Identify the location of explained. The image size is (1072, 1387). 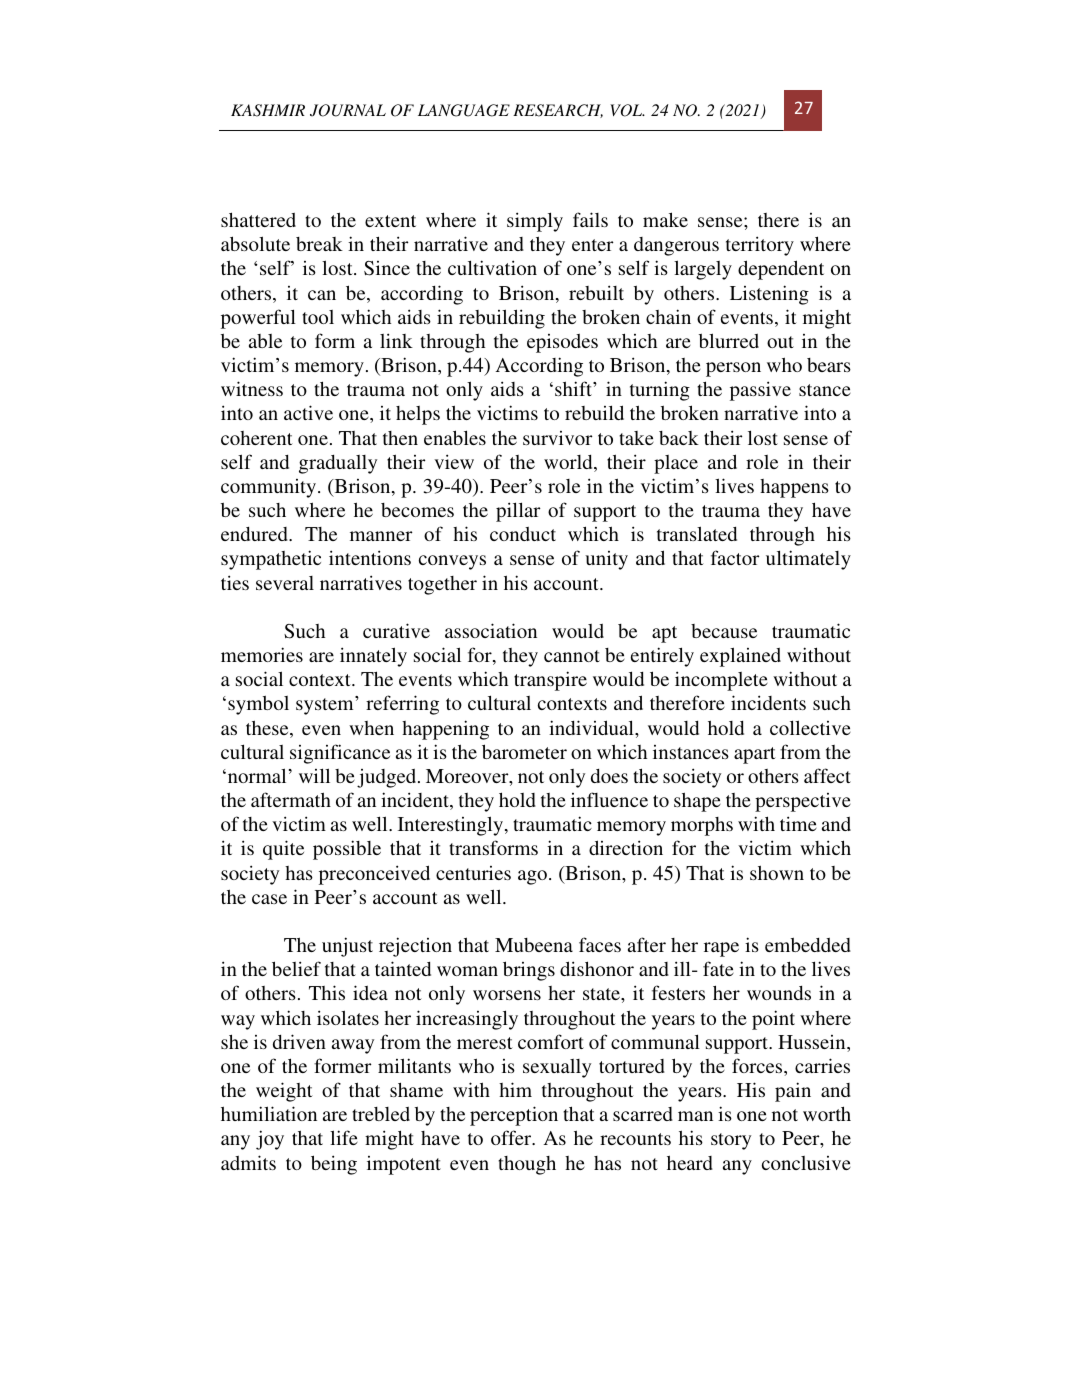
(740, 657).
